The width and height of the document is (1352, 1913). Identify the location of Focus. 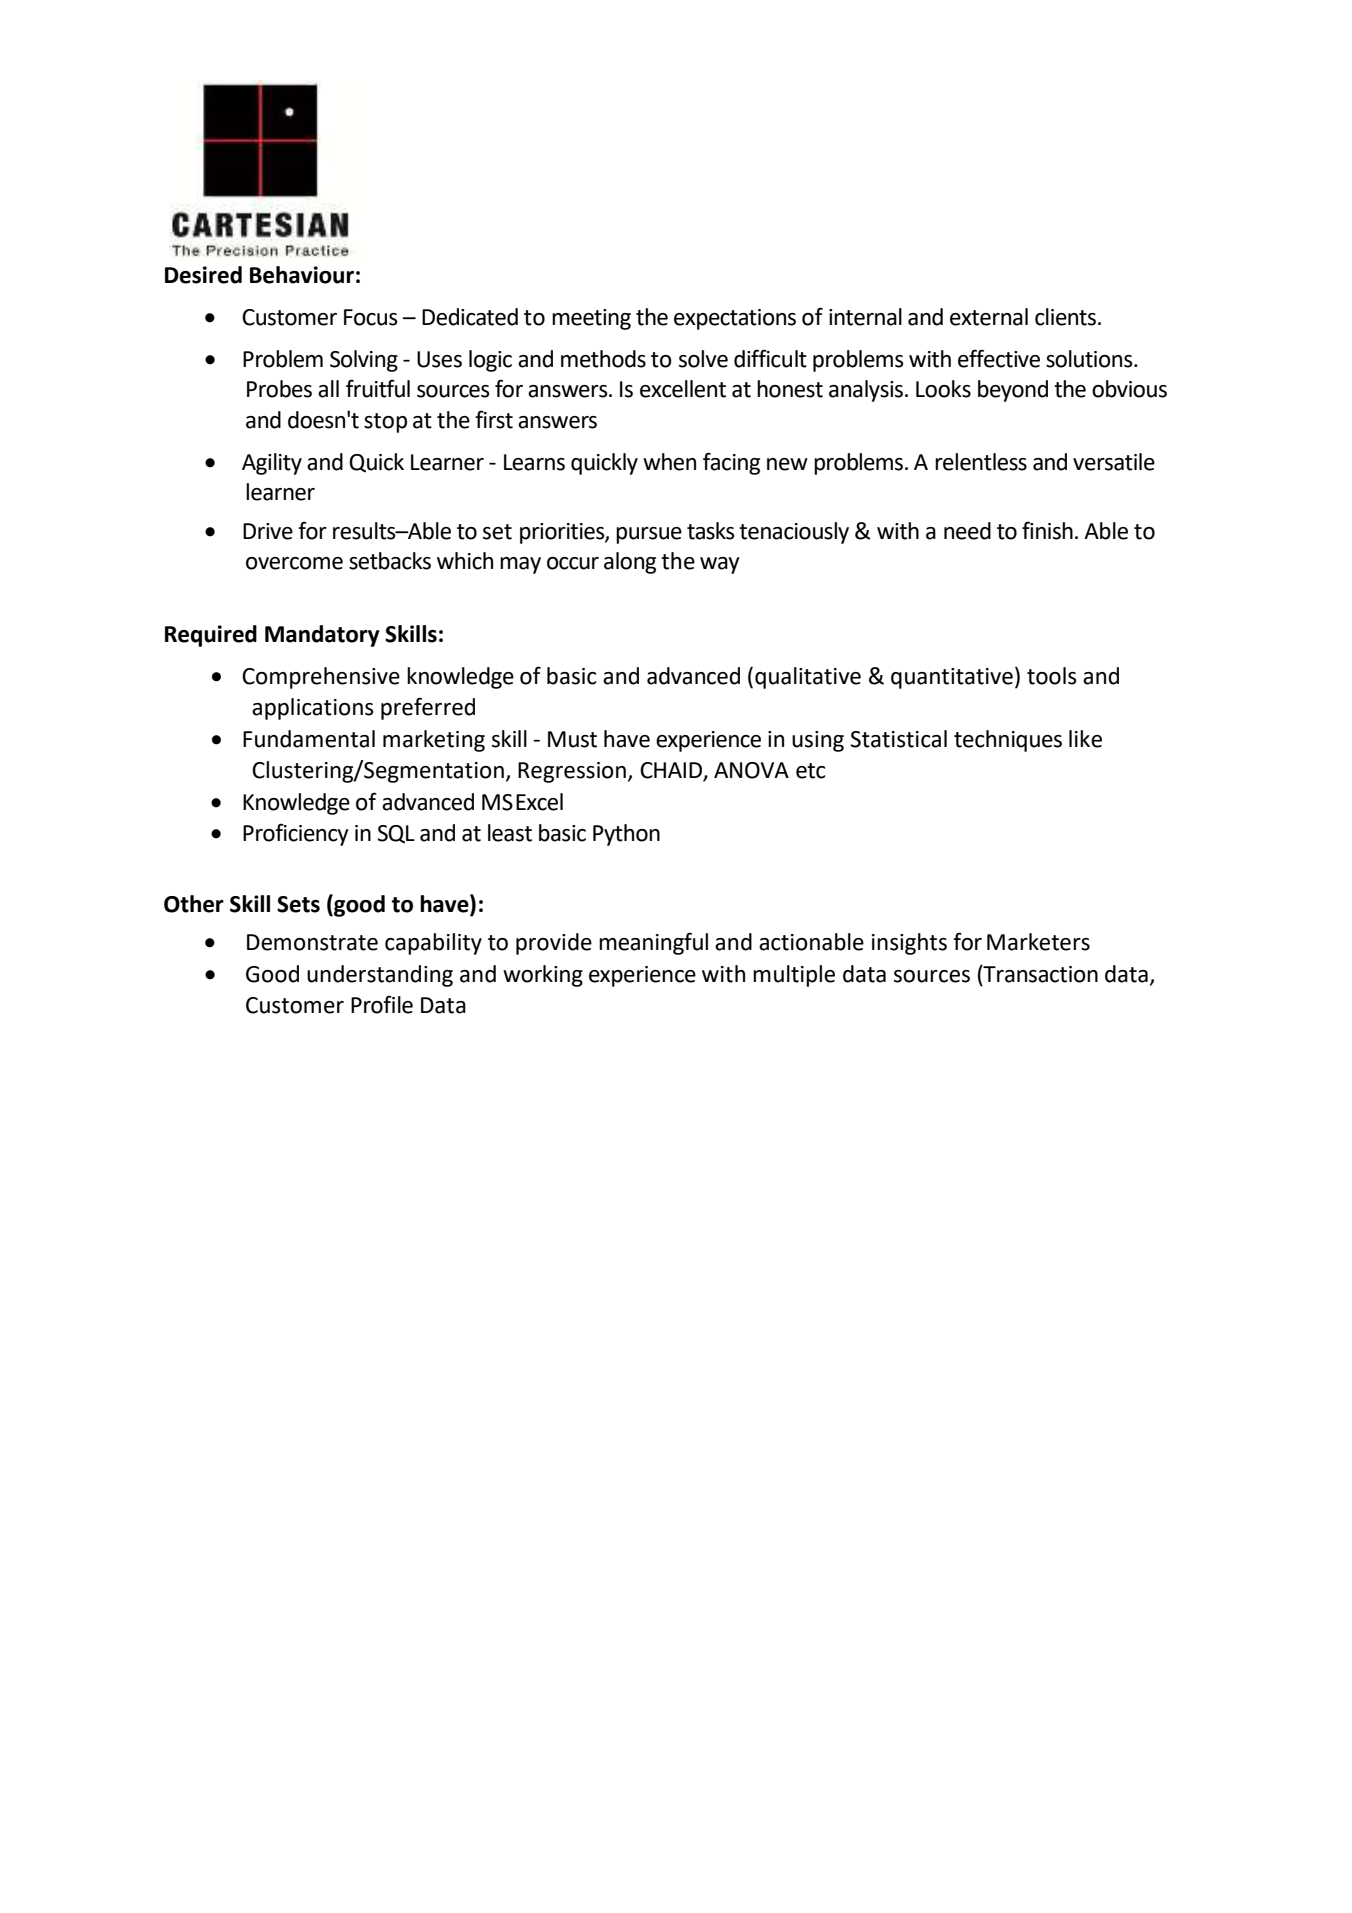
(371, 317).
